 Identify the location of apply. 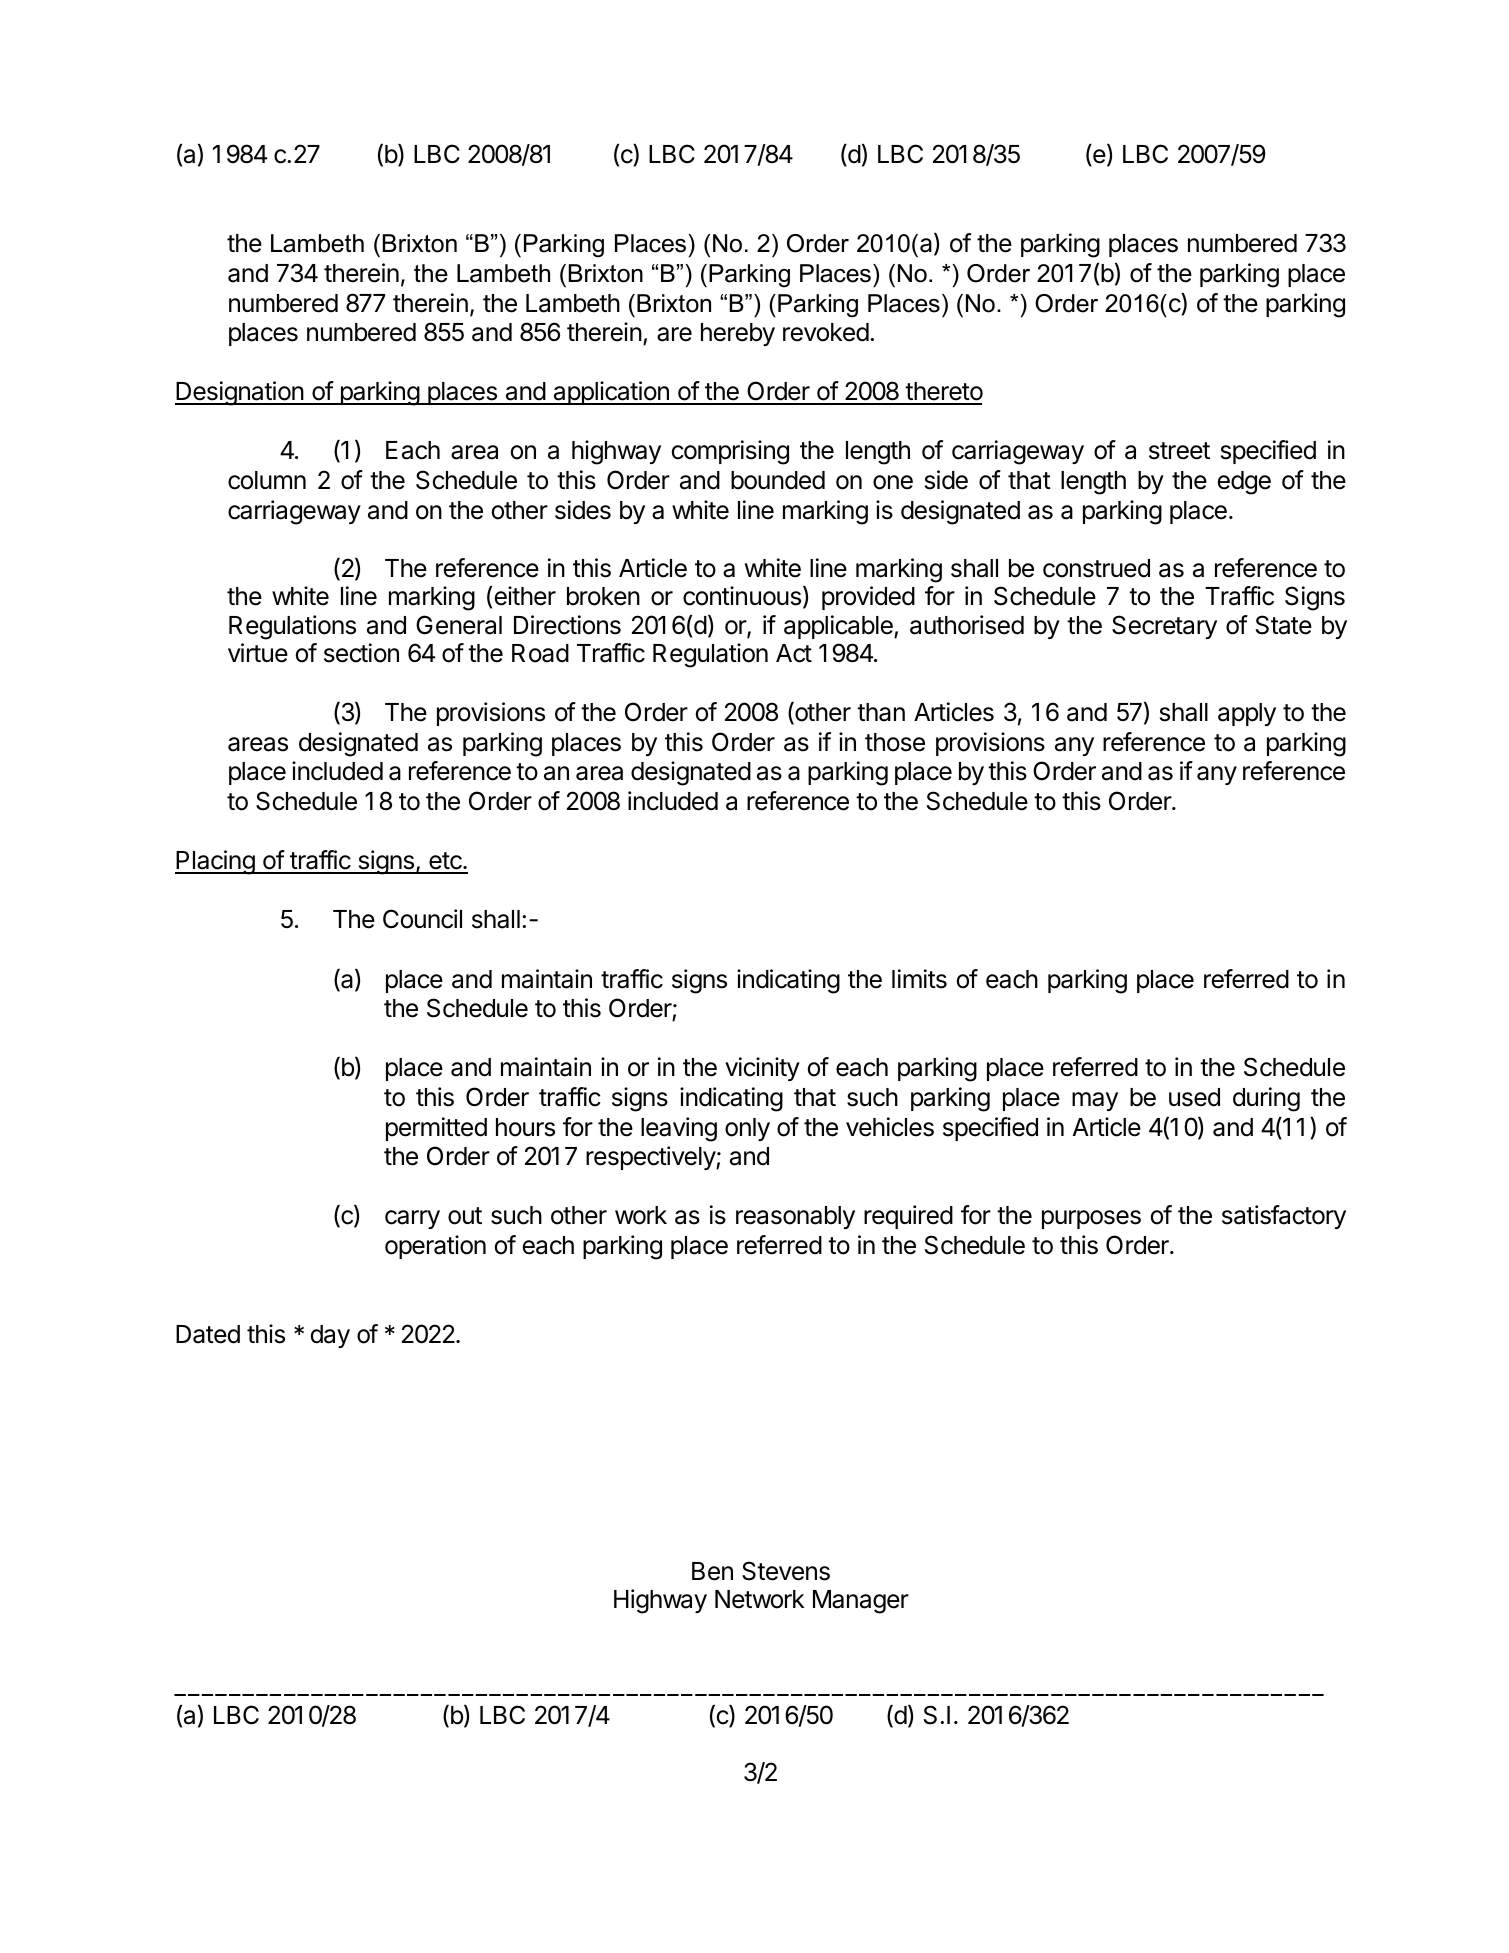
(1247, 714).
